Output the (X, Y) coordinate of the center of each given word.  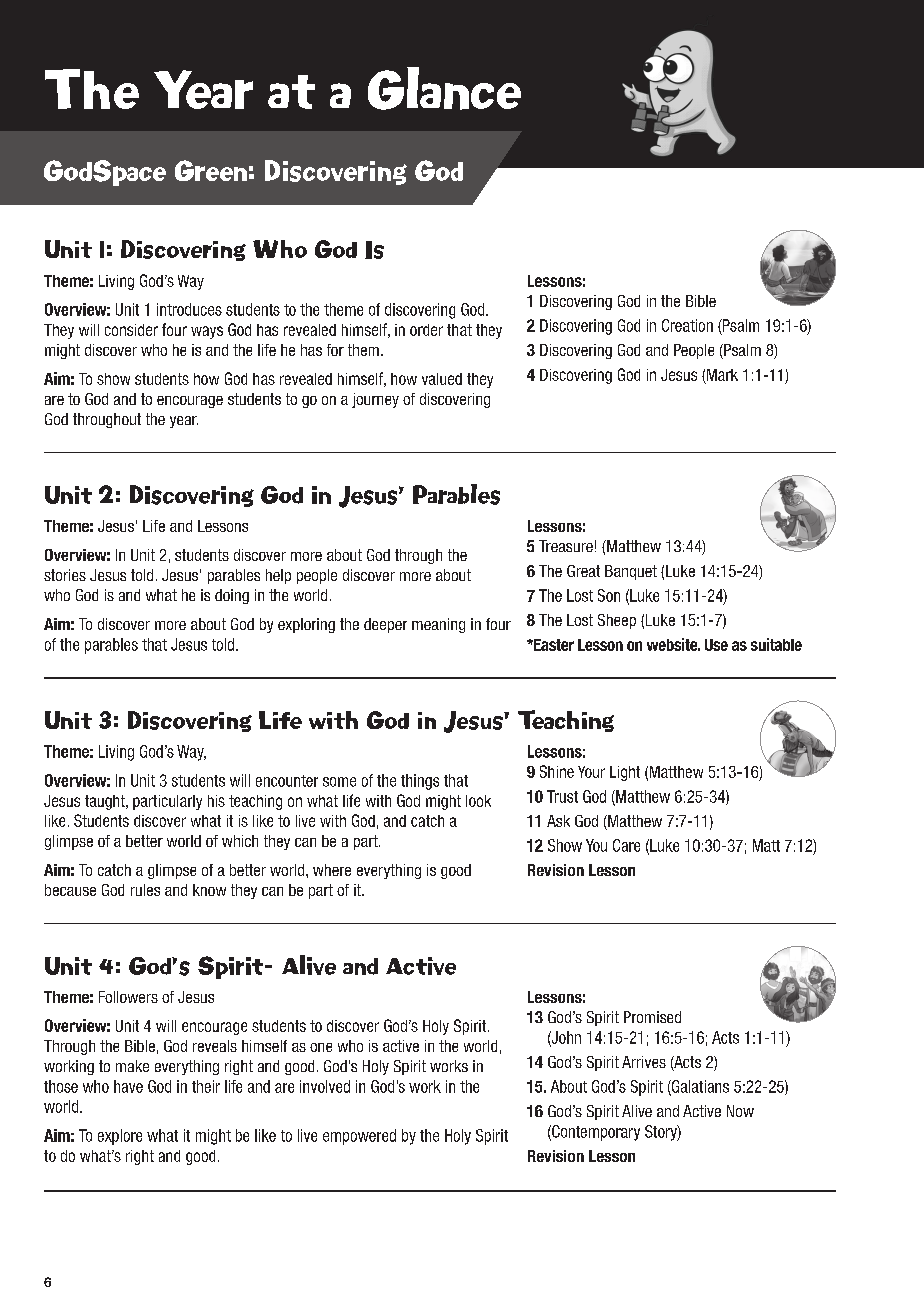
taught (106, 802)
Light (625, 773)
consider (131, 330)
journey (375, 400)
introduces (189, 309)
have (128, 1086)
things (420, 782)
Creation (687, 325)
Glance (444, 88)
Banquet (631, 572)
